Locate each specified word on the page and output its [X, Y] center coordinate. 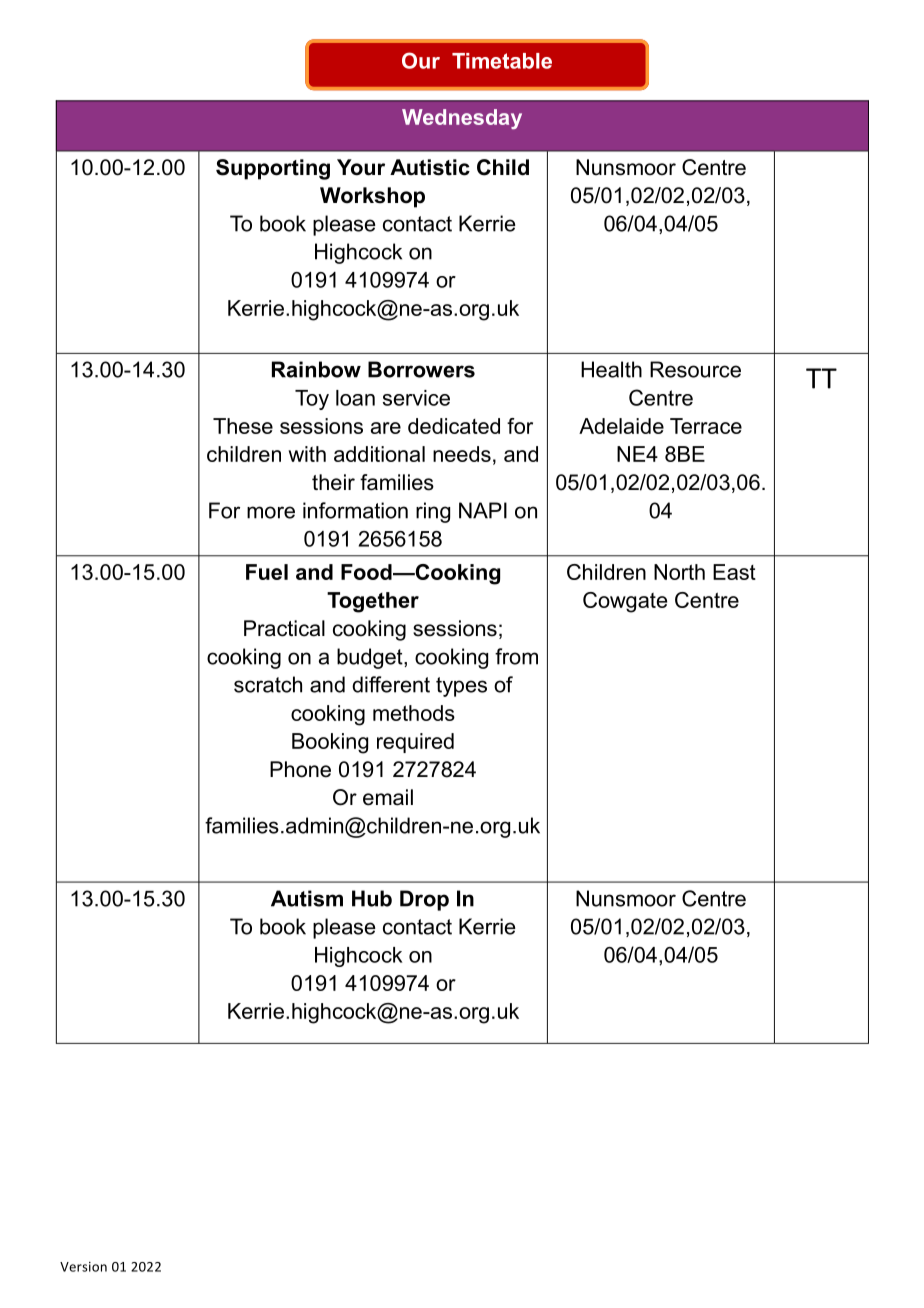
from [516, 656]
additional [379, 454]
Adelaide [621, 426]
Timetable [502, 61]
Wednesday [462, 119]
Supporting [273, 169]
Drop [424, 900]
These [243, 426]
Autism [307, 898]
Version [83, 1267]
